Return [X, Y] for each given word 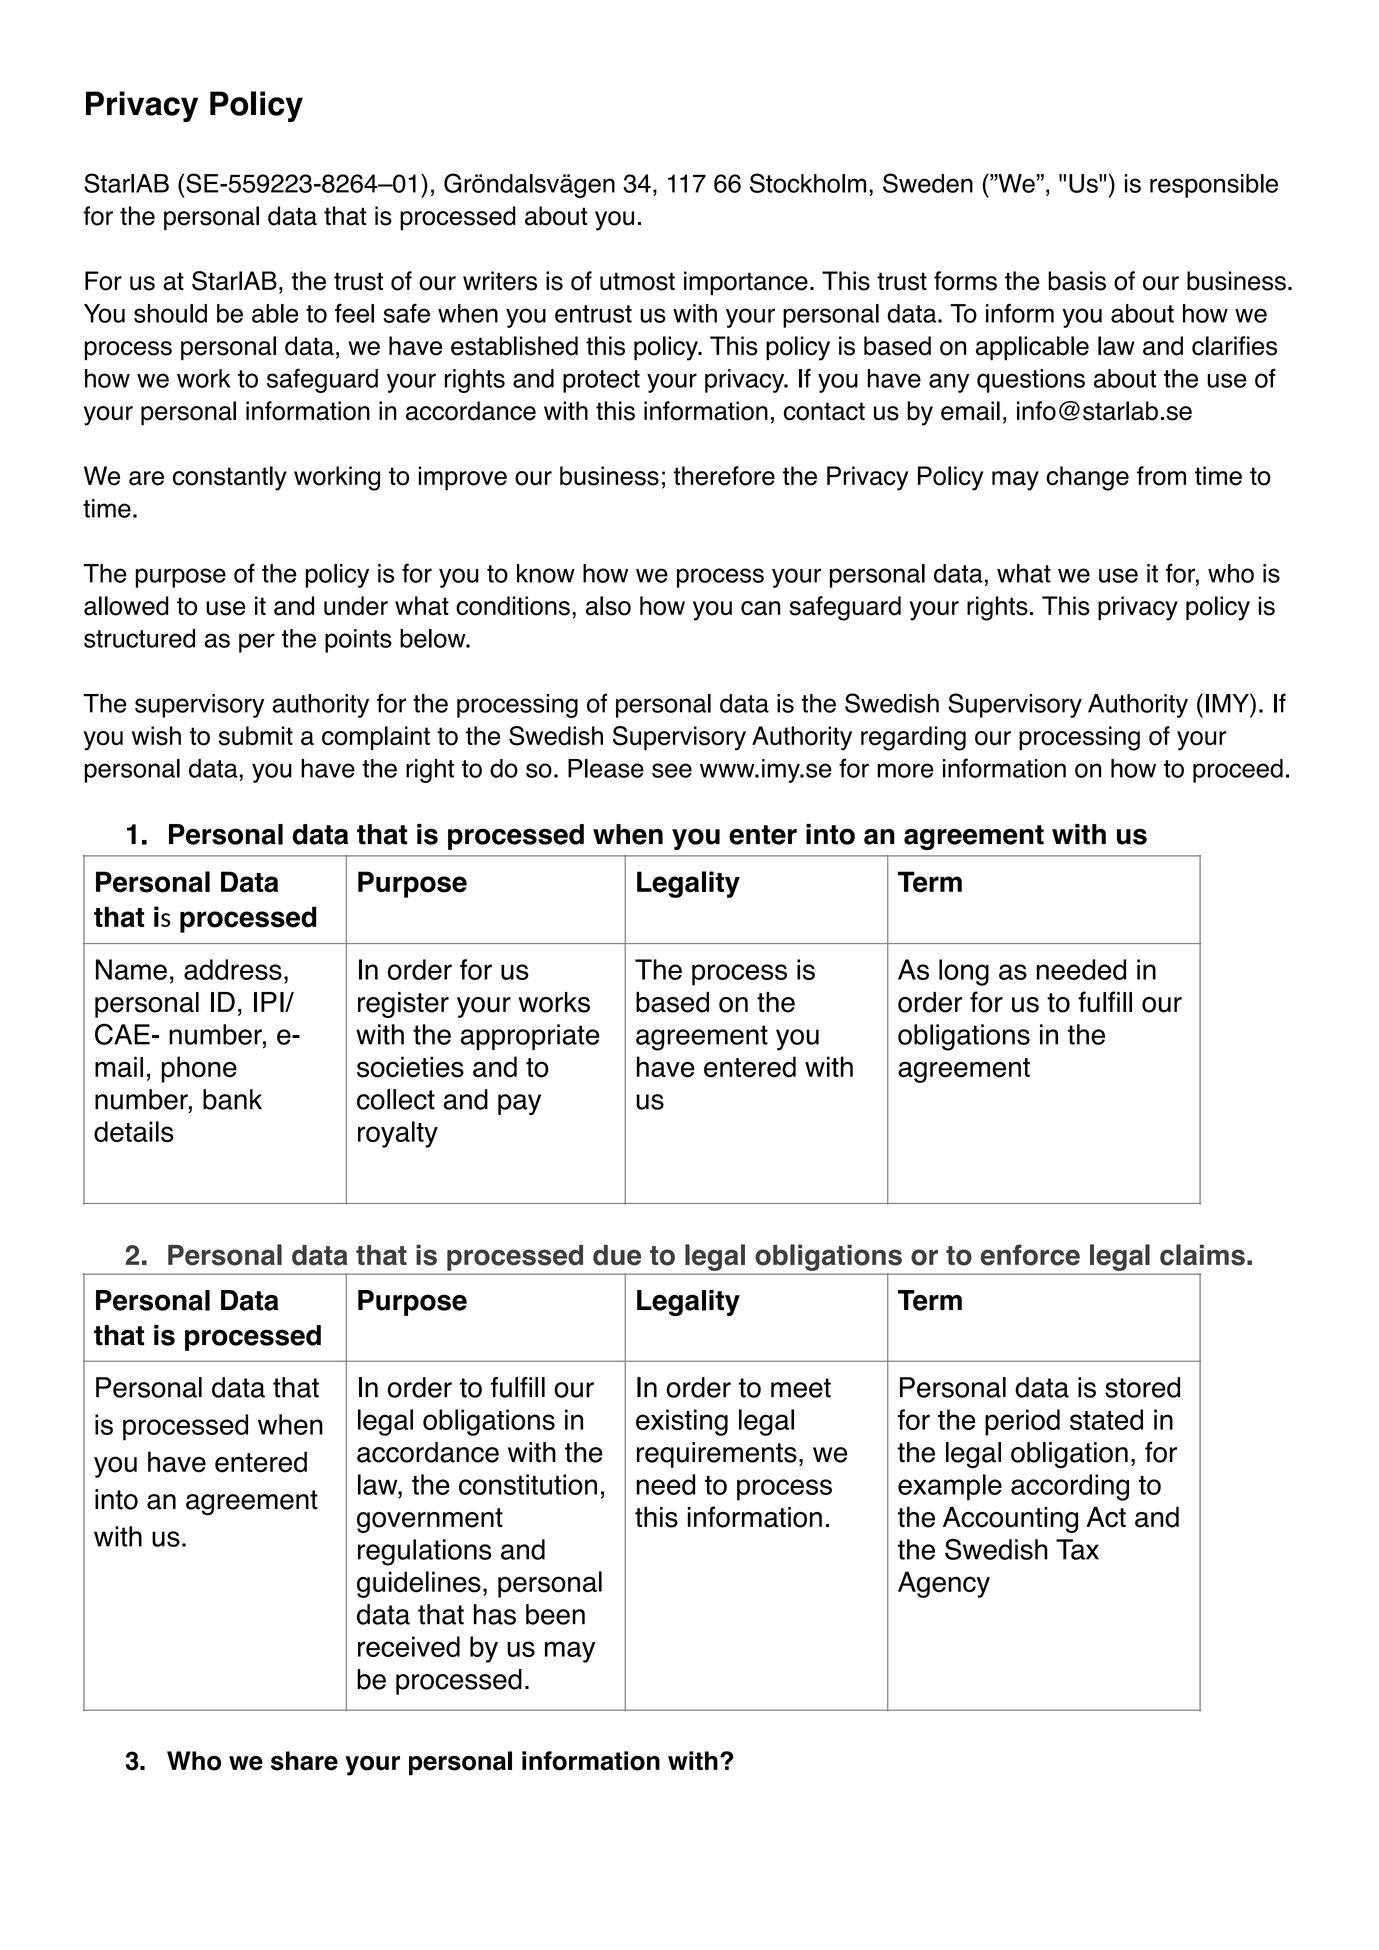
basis [1077, 281]
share [304, 1761]
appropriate [529, 1037]
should [170, 313]
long [964, 972]
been [555, 1614]
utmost [637, 281]
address [233, 969]
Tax [1077, 1549]
